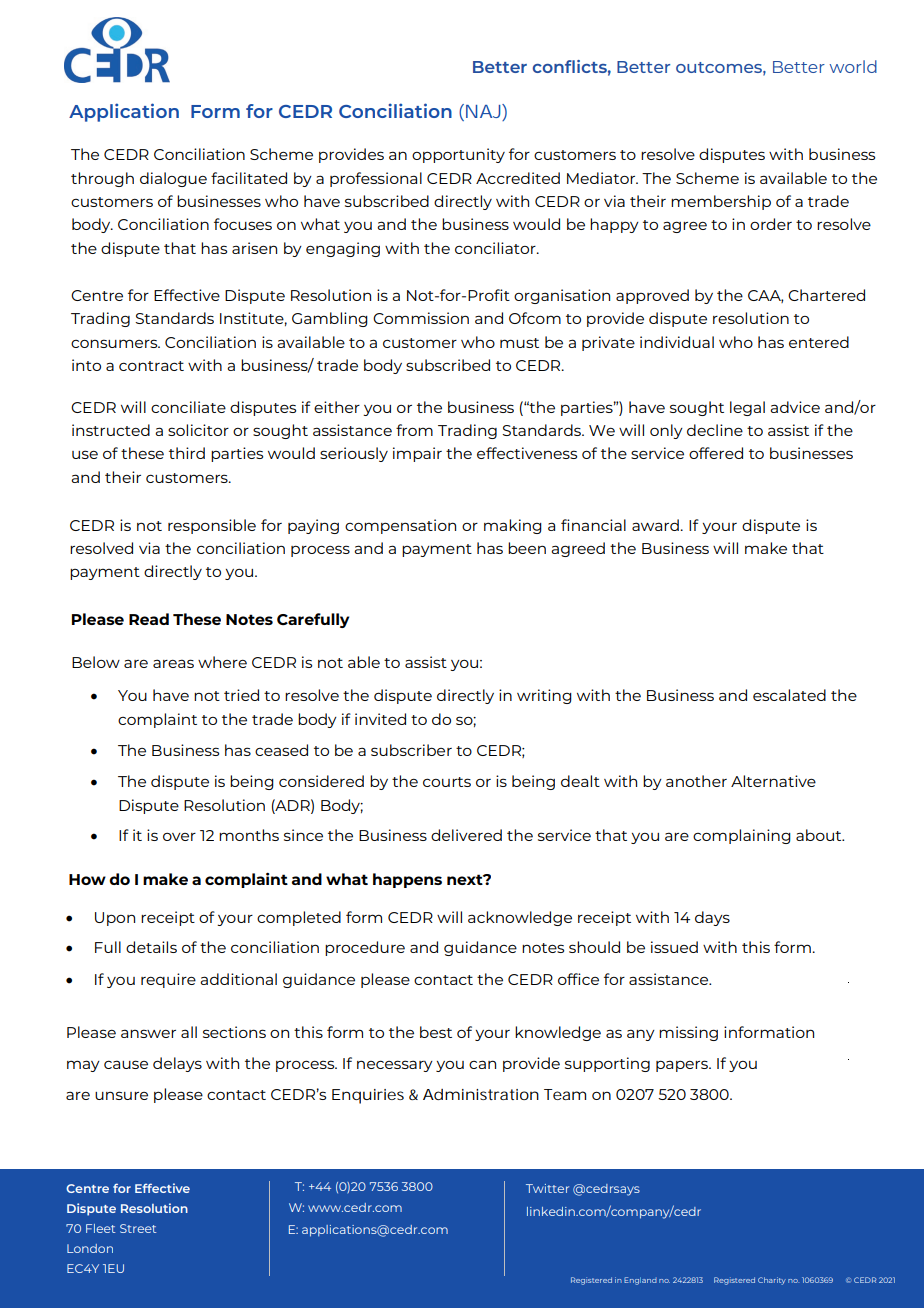 This document has height=1308, width=924. I want to click on impair, so click(417, 454).
